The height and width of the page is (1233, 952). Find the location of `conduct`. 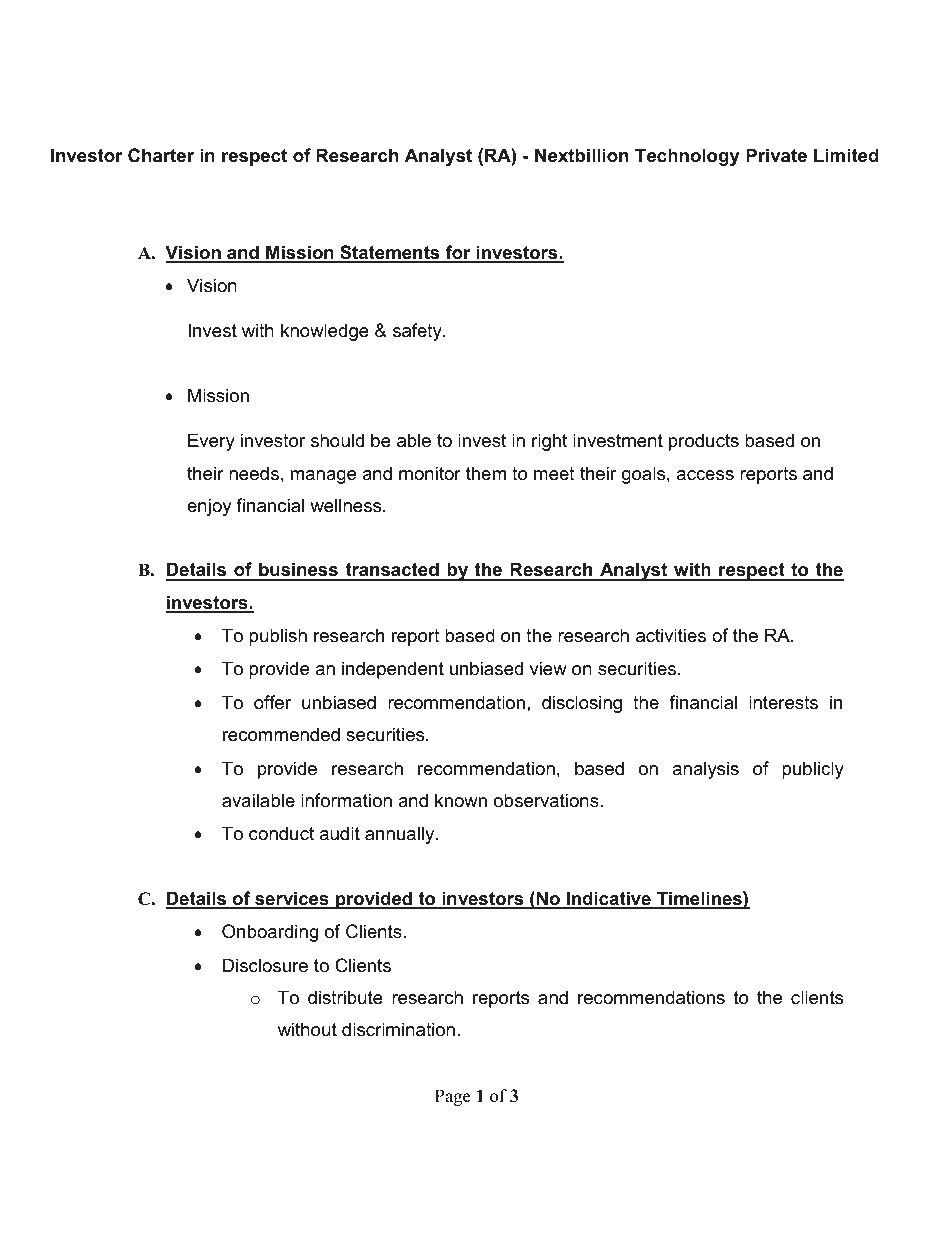

conduct is located at coordinates (281, 833).
